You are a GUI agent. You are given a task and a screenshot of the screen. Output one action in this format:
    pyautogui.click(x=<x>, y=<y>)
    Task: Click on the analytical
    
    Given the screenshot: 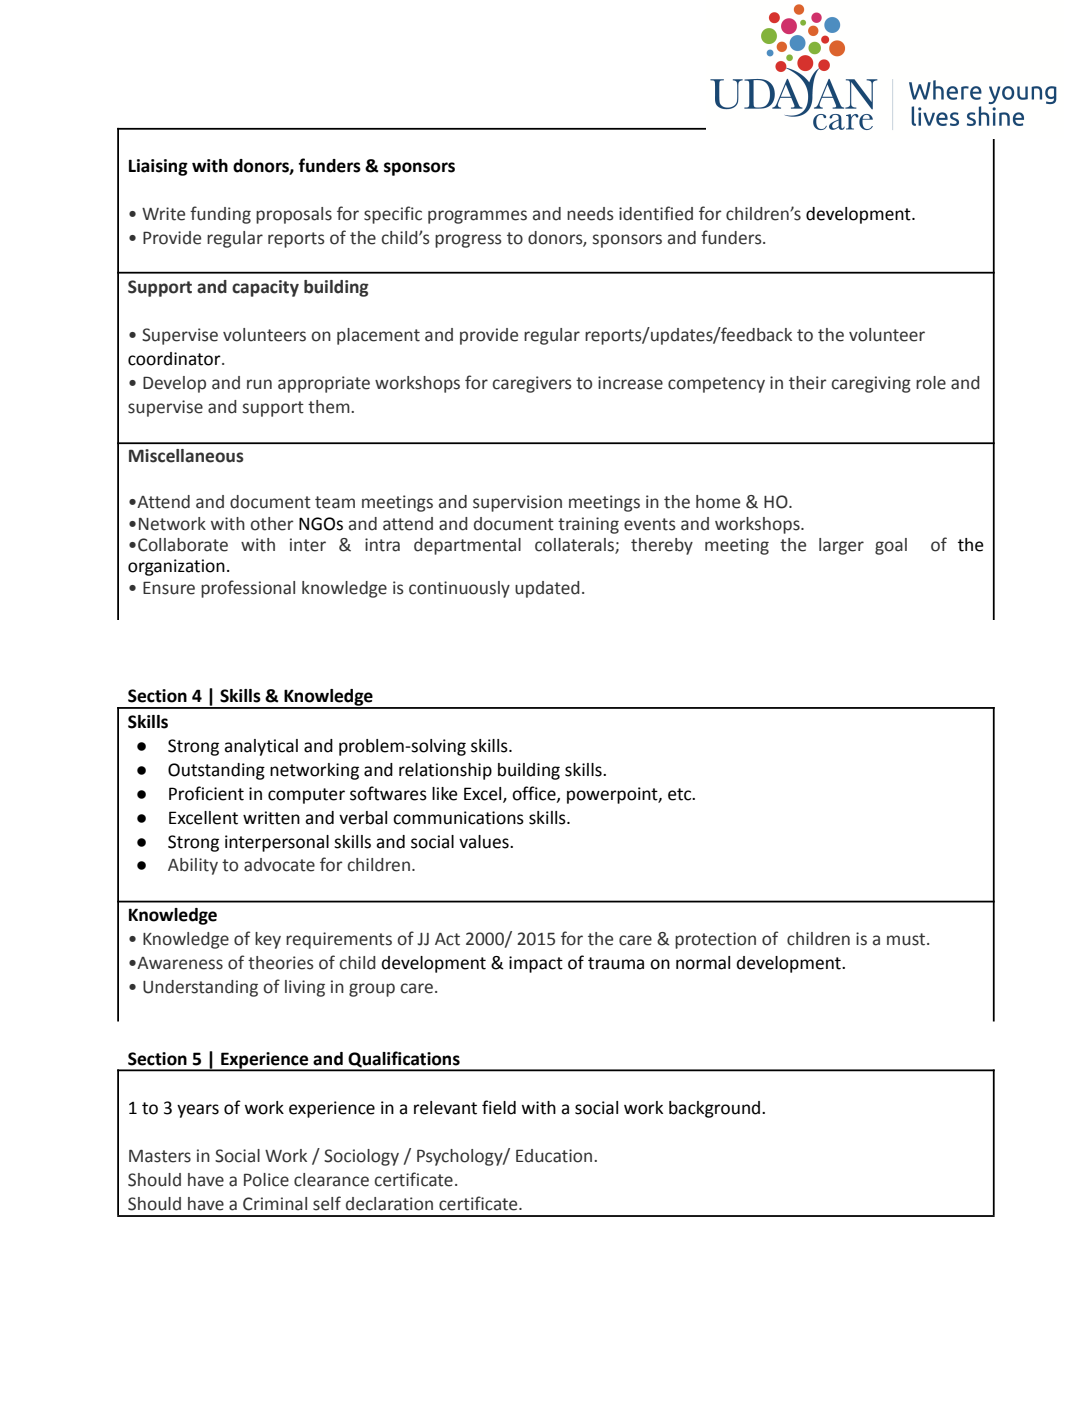 What is the action you would take?
    pyautogui.click(x=261, y=747)
